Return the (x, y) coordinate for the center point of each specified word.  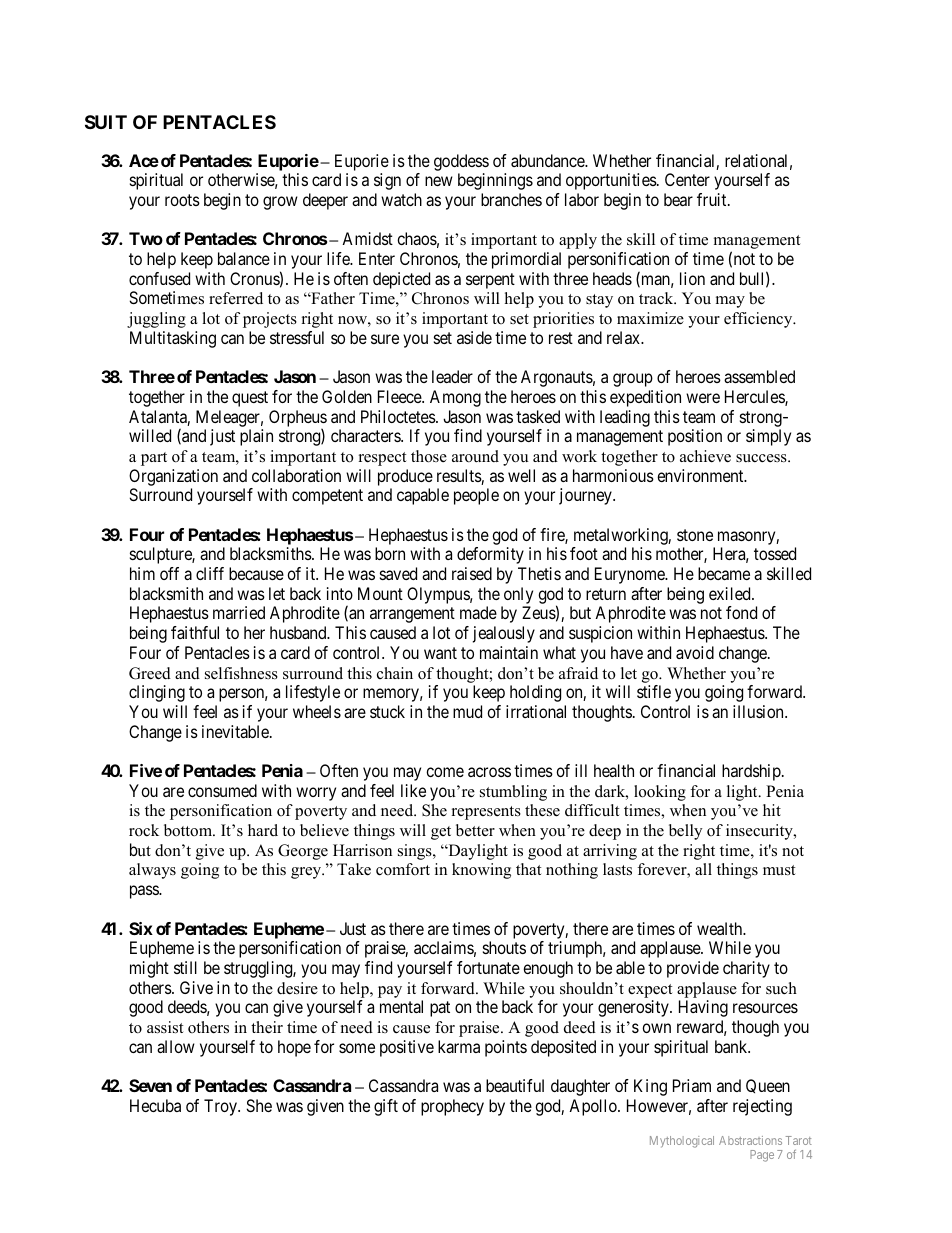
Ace (144, 160)
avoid (695, 652)
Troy (221, 1107)
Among (455, 398)
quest (250, 399)
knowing (481, 871)
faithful (195, 632)
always (152, 871)
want (440, 653)
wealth (721, 928)
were (703, 398)
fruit (713, 199)
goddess (461, 162)
